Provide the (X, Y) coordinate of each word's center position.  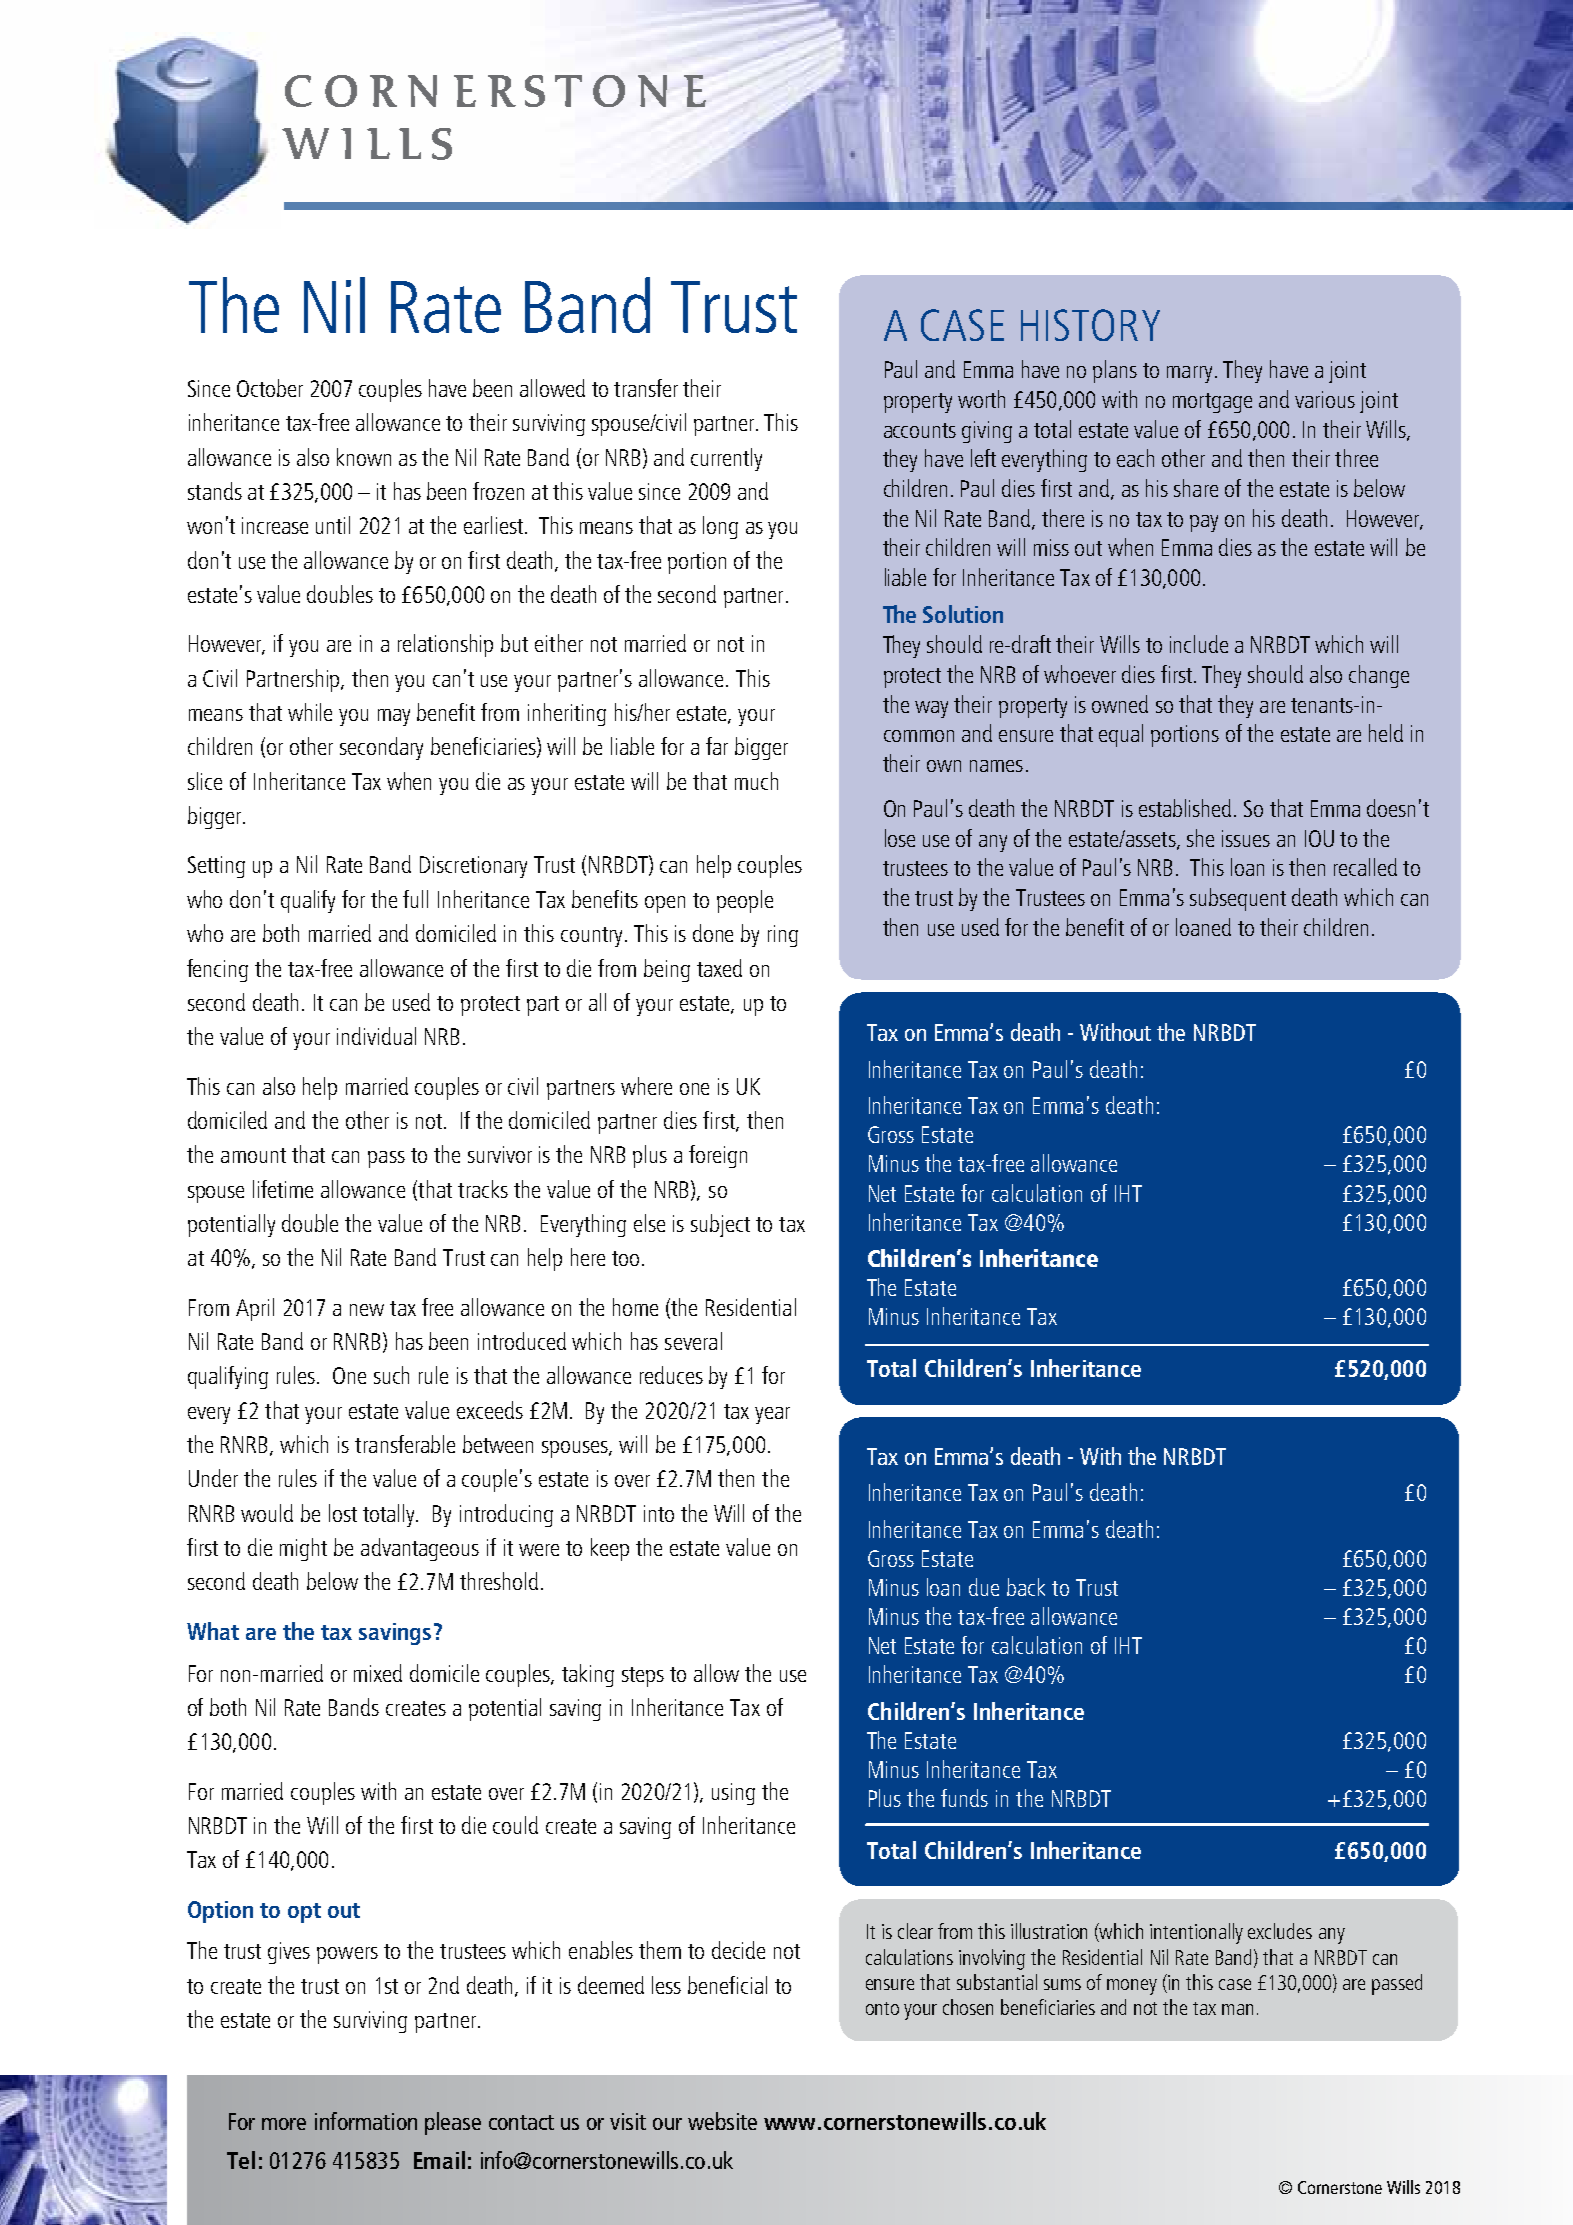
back (1026, 1587)
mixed (378, 1673)
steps (643, 1677)
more (284, 2124)
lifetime (283, 1189)
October (270, 388)
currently (726, 459)
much (756, 781)
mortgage (1212, 403)
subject (720, 1225)
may (394, 717)
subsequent (1238, 899)
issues (1246, 838)
